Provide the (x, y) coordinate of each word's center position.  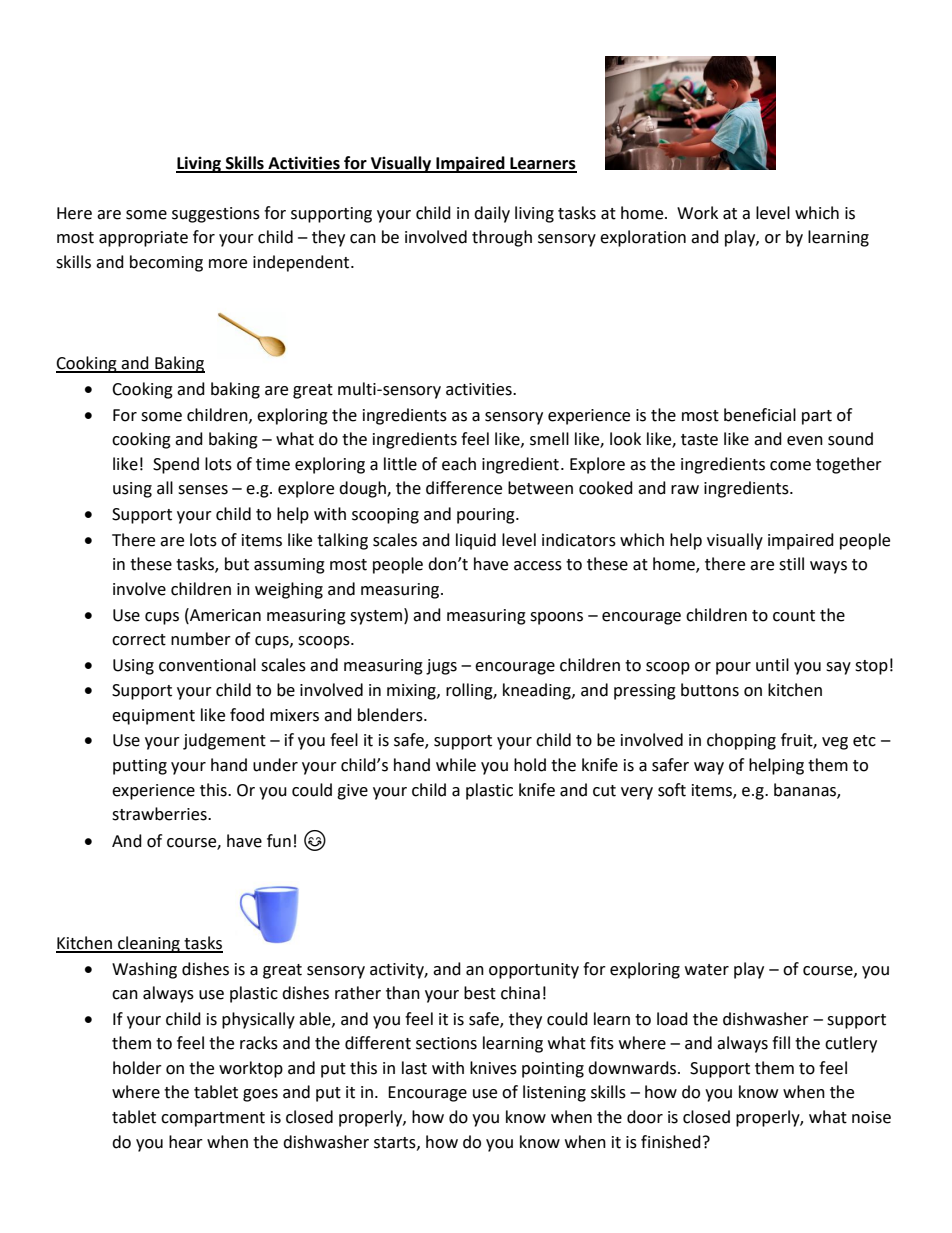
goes (260, 1095)
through (502, 238)
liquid (476, 541)
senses (203, 490)
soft (672, 790)
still (791, 564)
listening (554, 1093)
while (456, 765)
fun (279, 841)
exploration (643, 238)
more (228, 264)
